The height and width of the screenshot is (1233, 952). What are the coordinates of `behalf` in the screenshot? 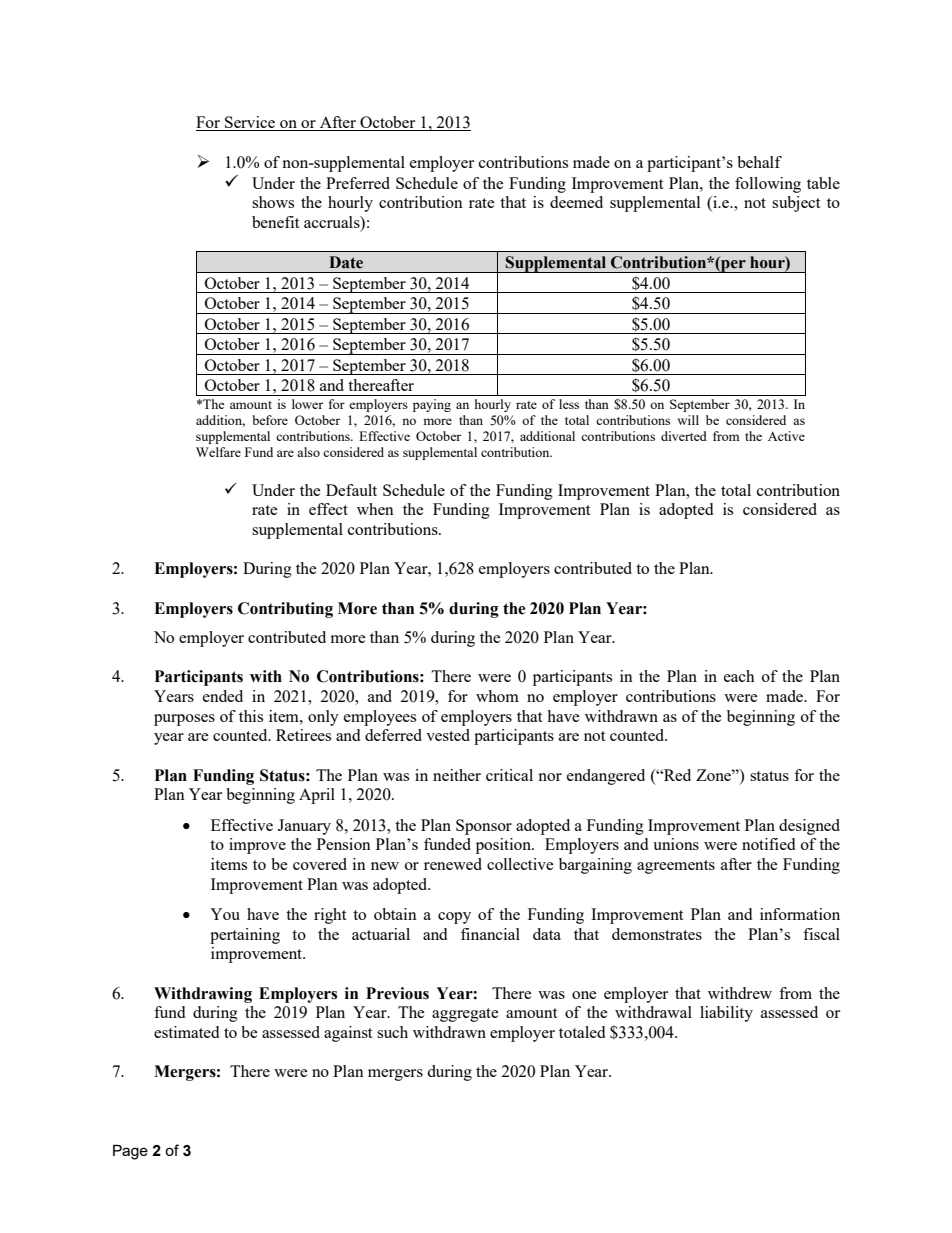 It's located at (759, 162).
